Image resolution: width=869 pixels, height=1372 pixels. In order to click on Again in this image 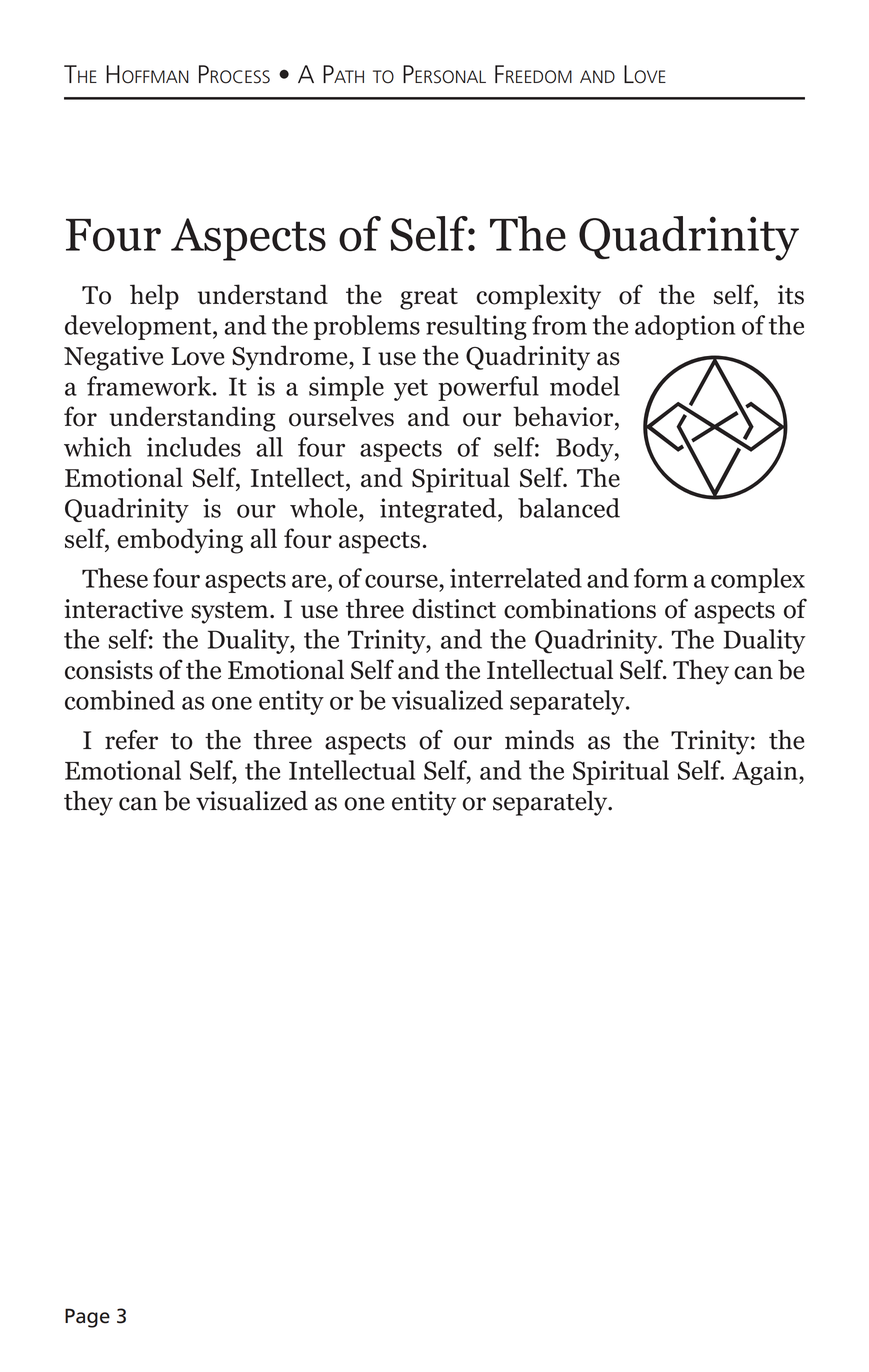, I will do `click(766, 772)`.
